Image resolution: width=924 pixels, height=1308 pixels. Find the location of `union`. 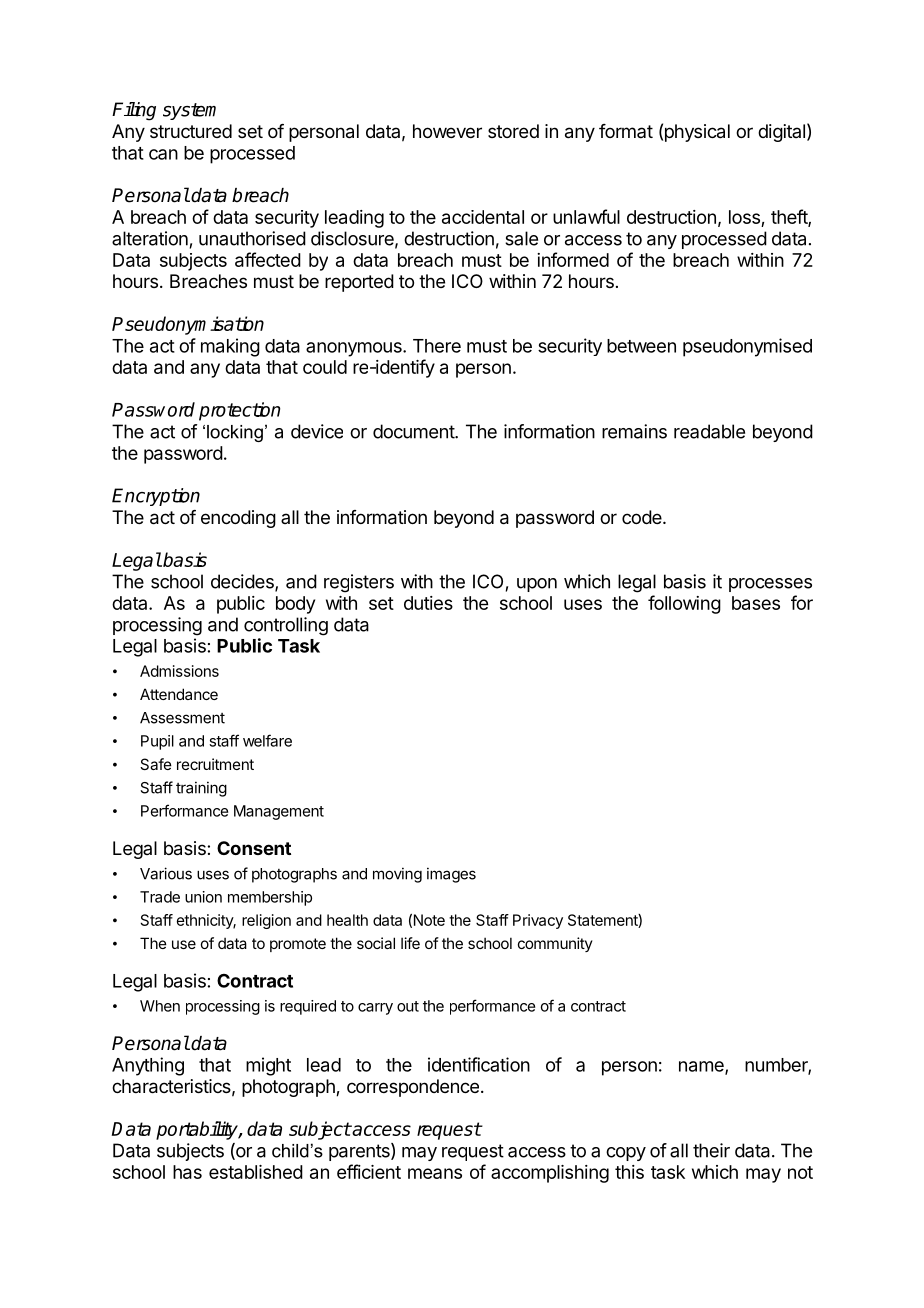

union is located at coordinates (203, 897).
